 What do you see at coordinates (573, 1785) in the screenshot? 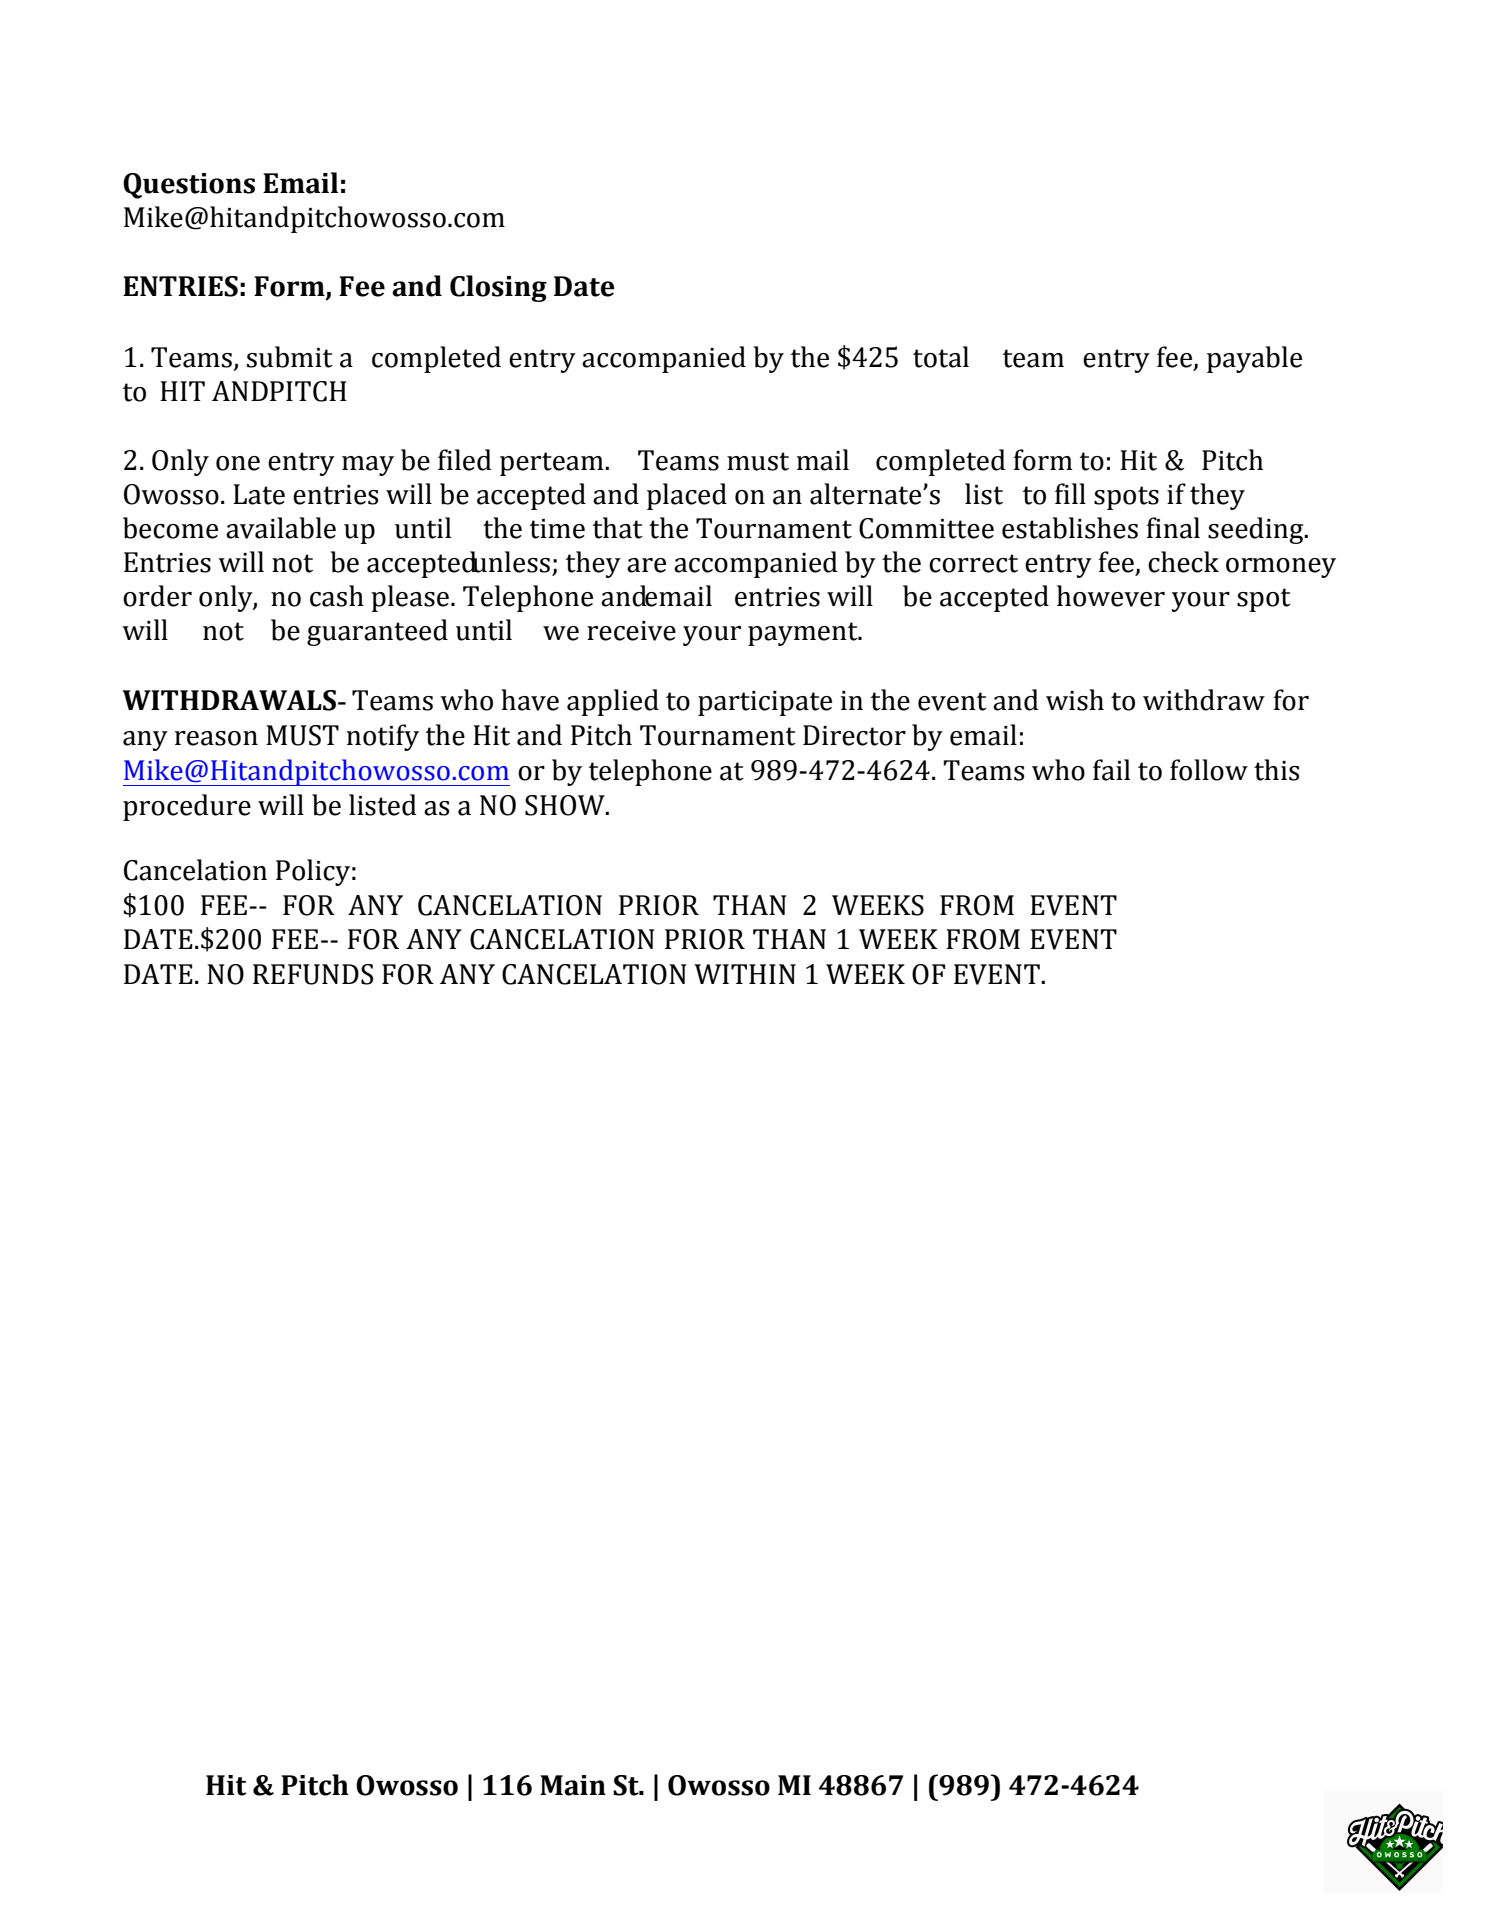
I see `Main` at bounding box center [573, 1785].
